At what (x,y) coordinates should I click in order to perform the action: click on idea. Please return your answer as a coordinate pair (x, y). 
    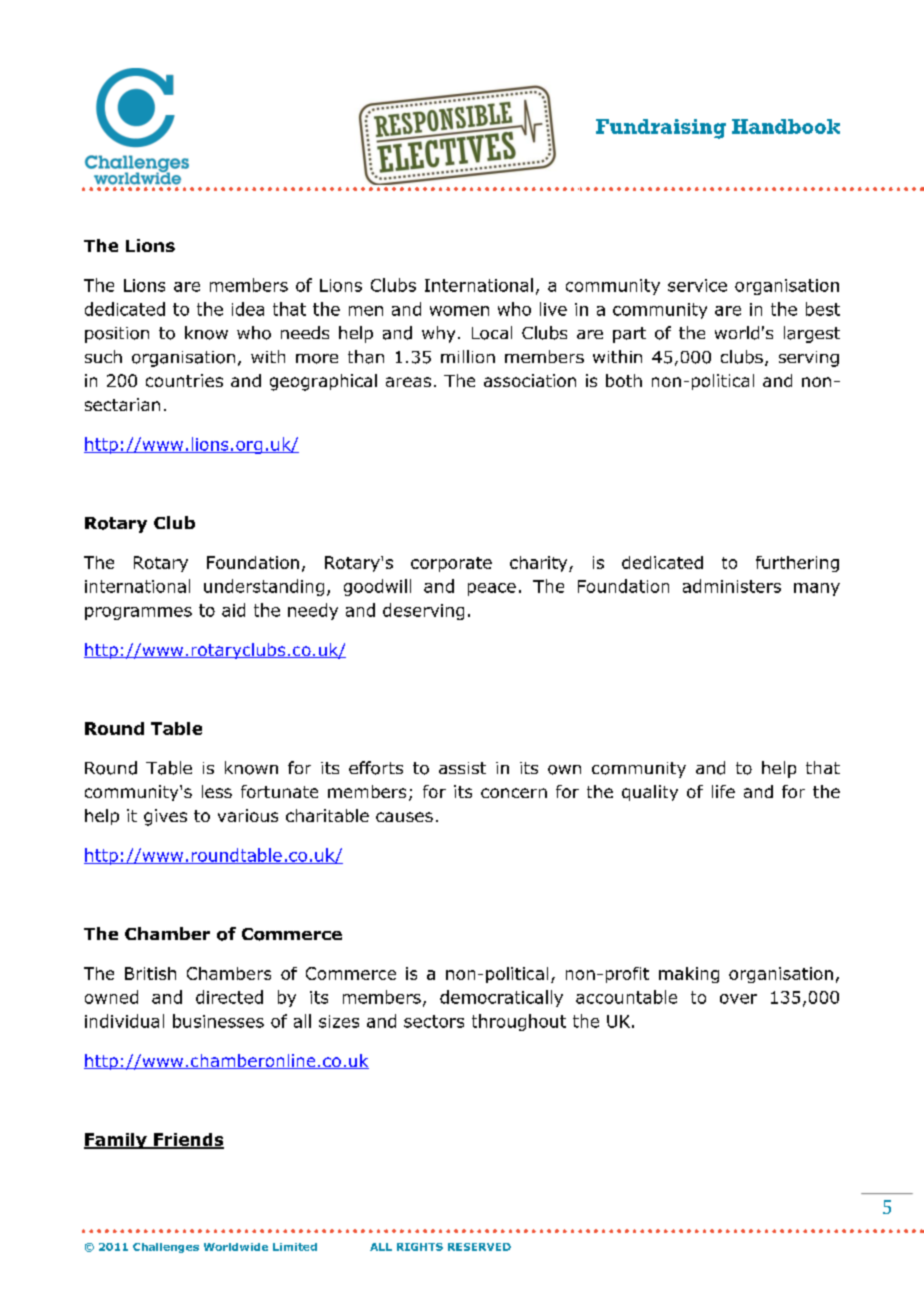
    Looking at the image, I should click on (248, 309).
